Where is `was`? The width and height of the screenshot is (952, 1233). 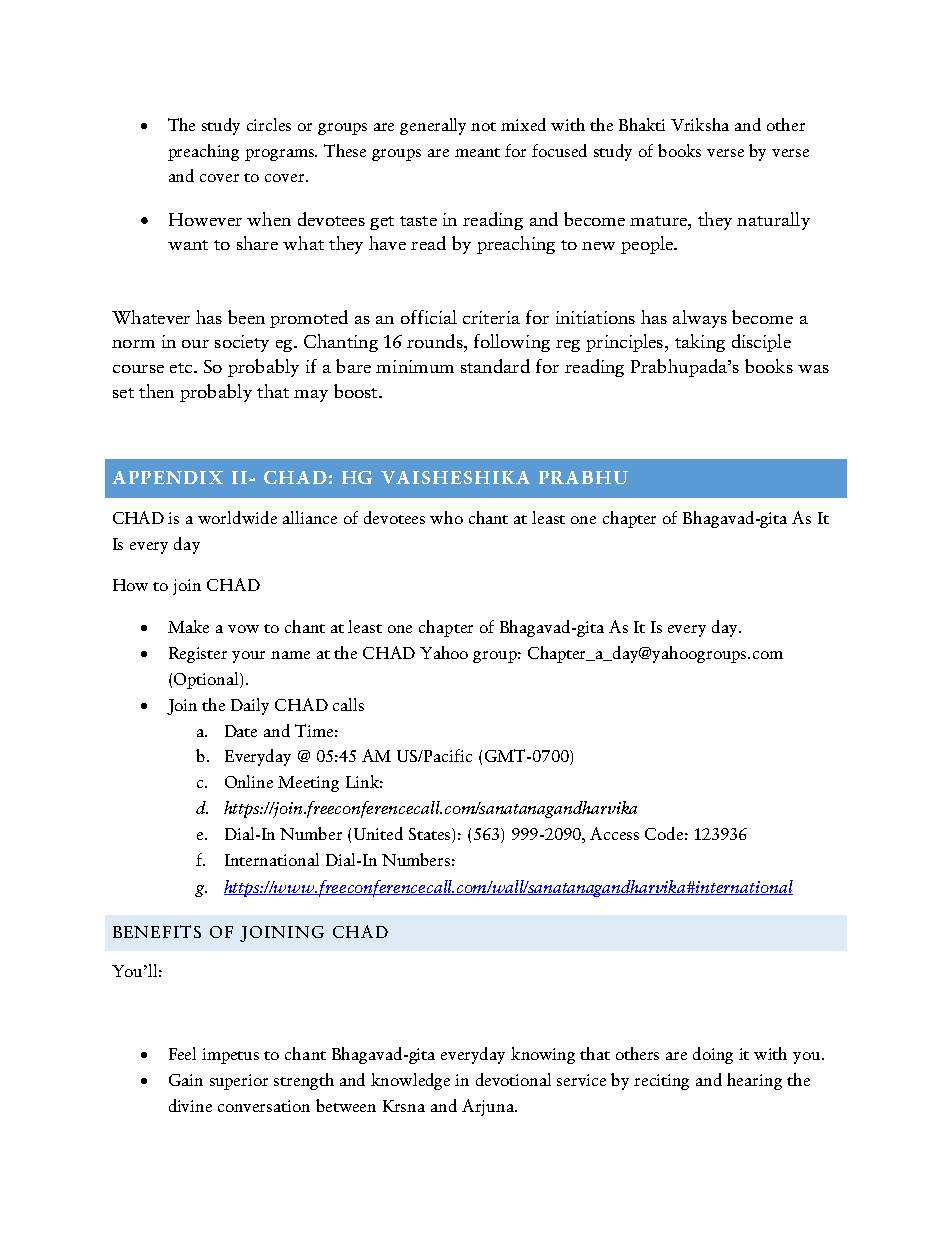 was is located at coordinates (813, 369).
